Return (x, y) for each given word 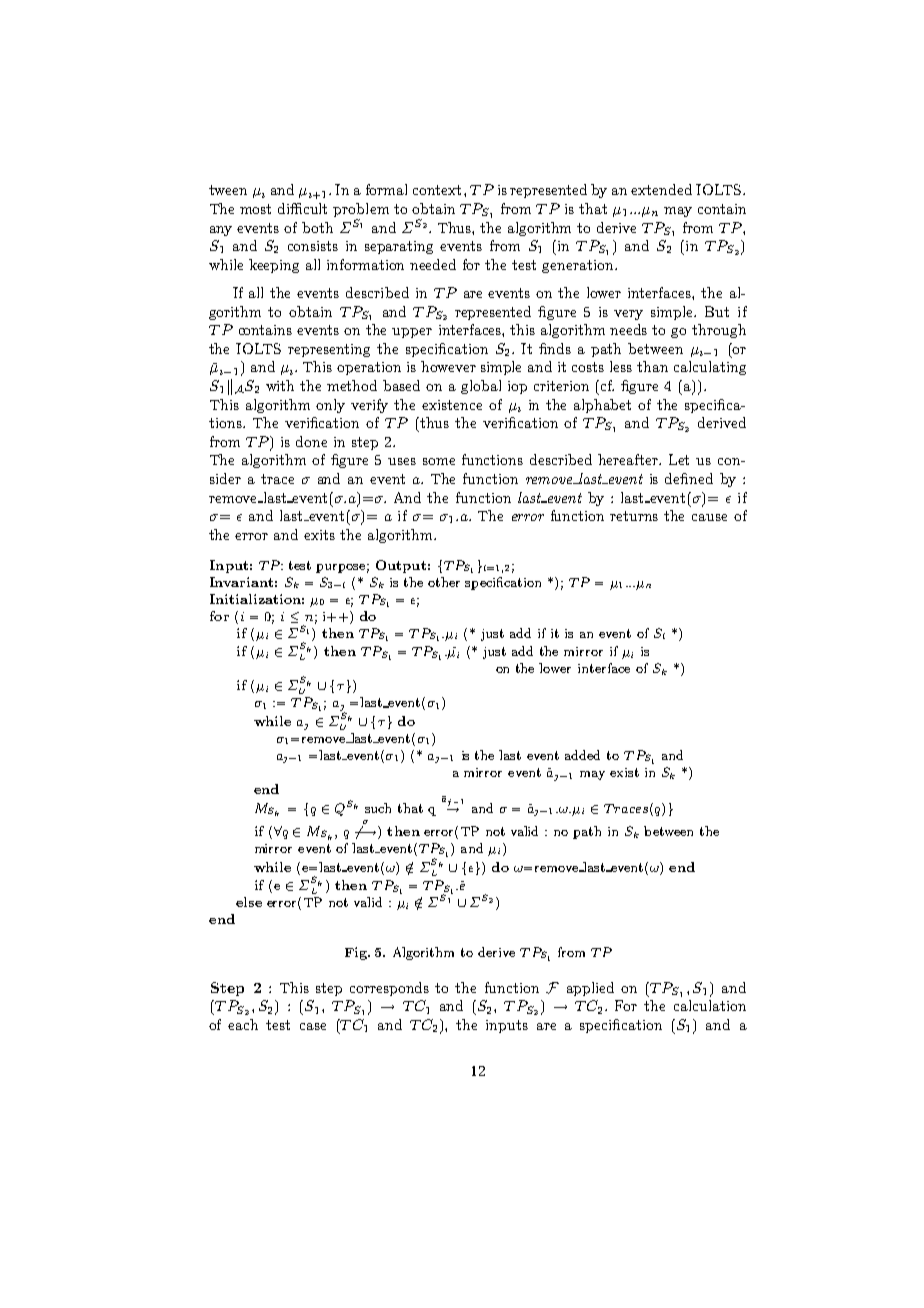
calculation (710, 1005)
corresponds (389, 989)
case (313, 1026)
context (437, 190)
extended (661, 189)
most (255, 209)
